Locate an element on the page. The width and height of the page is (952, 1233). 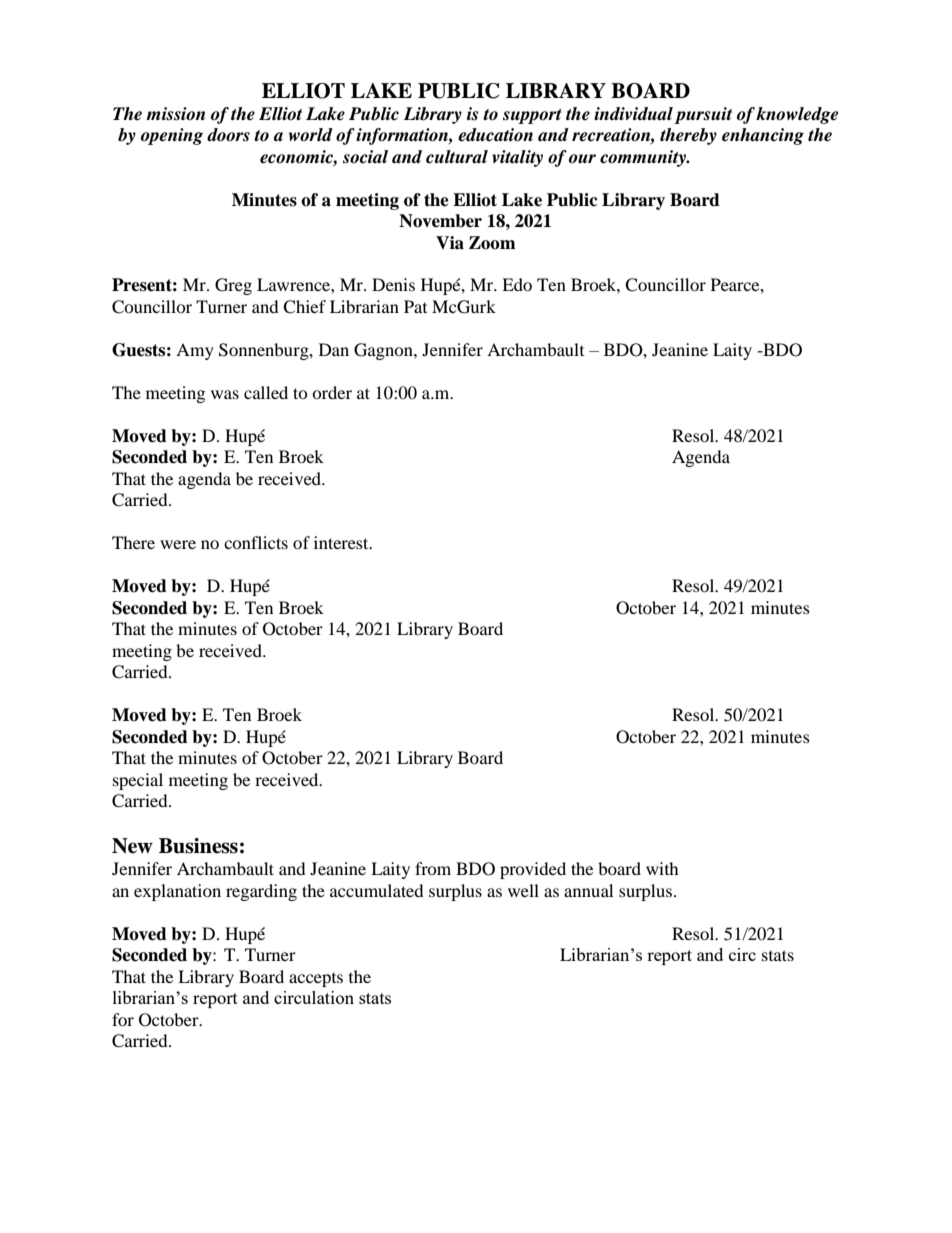
with is located at coordinates (662, 868).
